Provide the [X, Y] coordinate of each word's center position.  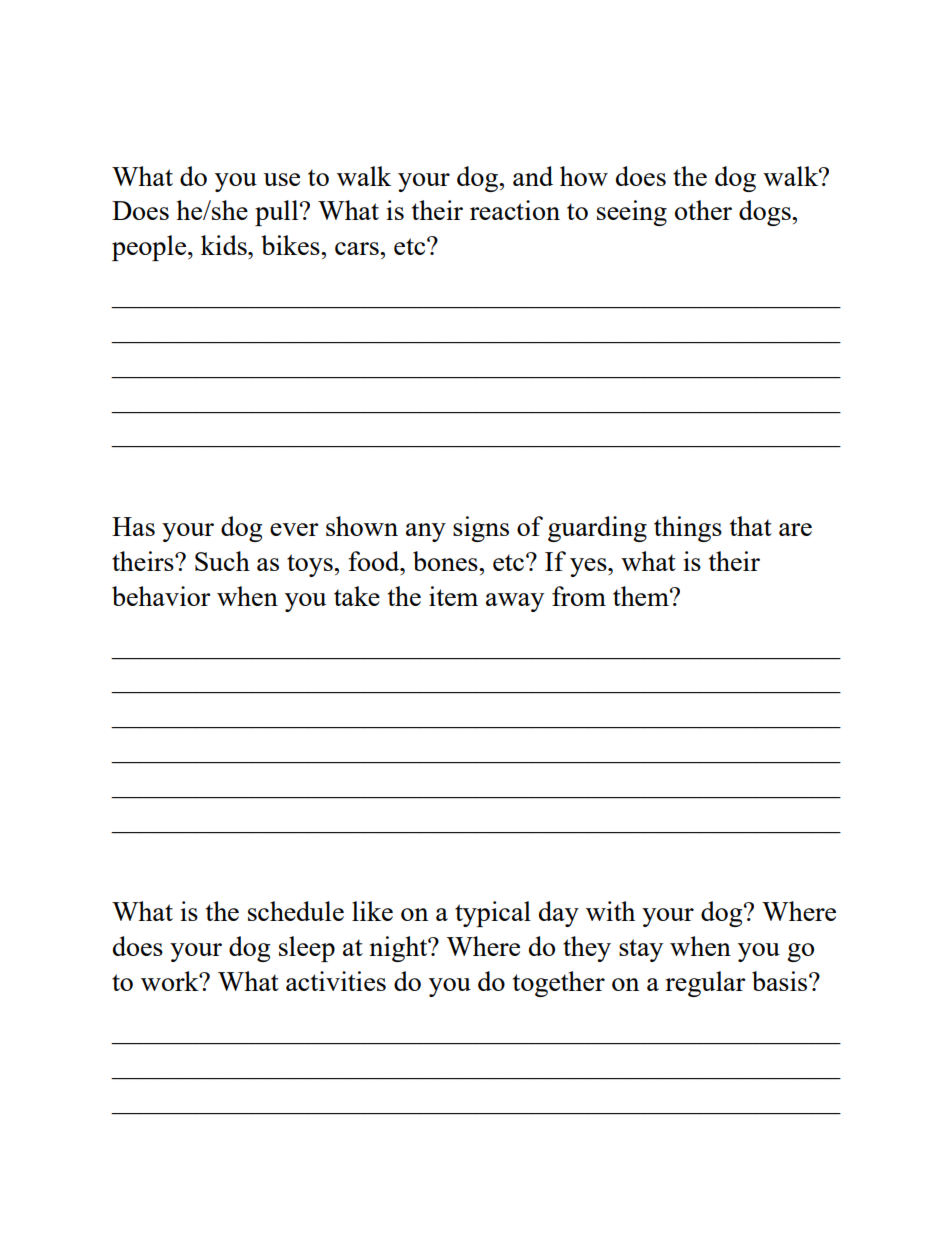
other [703, 210]
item [453, 596]
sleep [307, 949]
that [751, 526]
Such [222, 561]
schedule [296, 911]
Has [133, 526]
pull [278, 213]
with [610, 911]
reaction [515, 210]
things [688, 529]
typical [493, 914]
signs [481, 529]
